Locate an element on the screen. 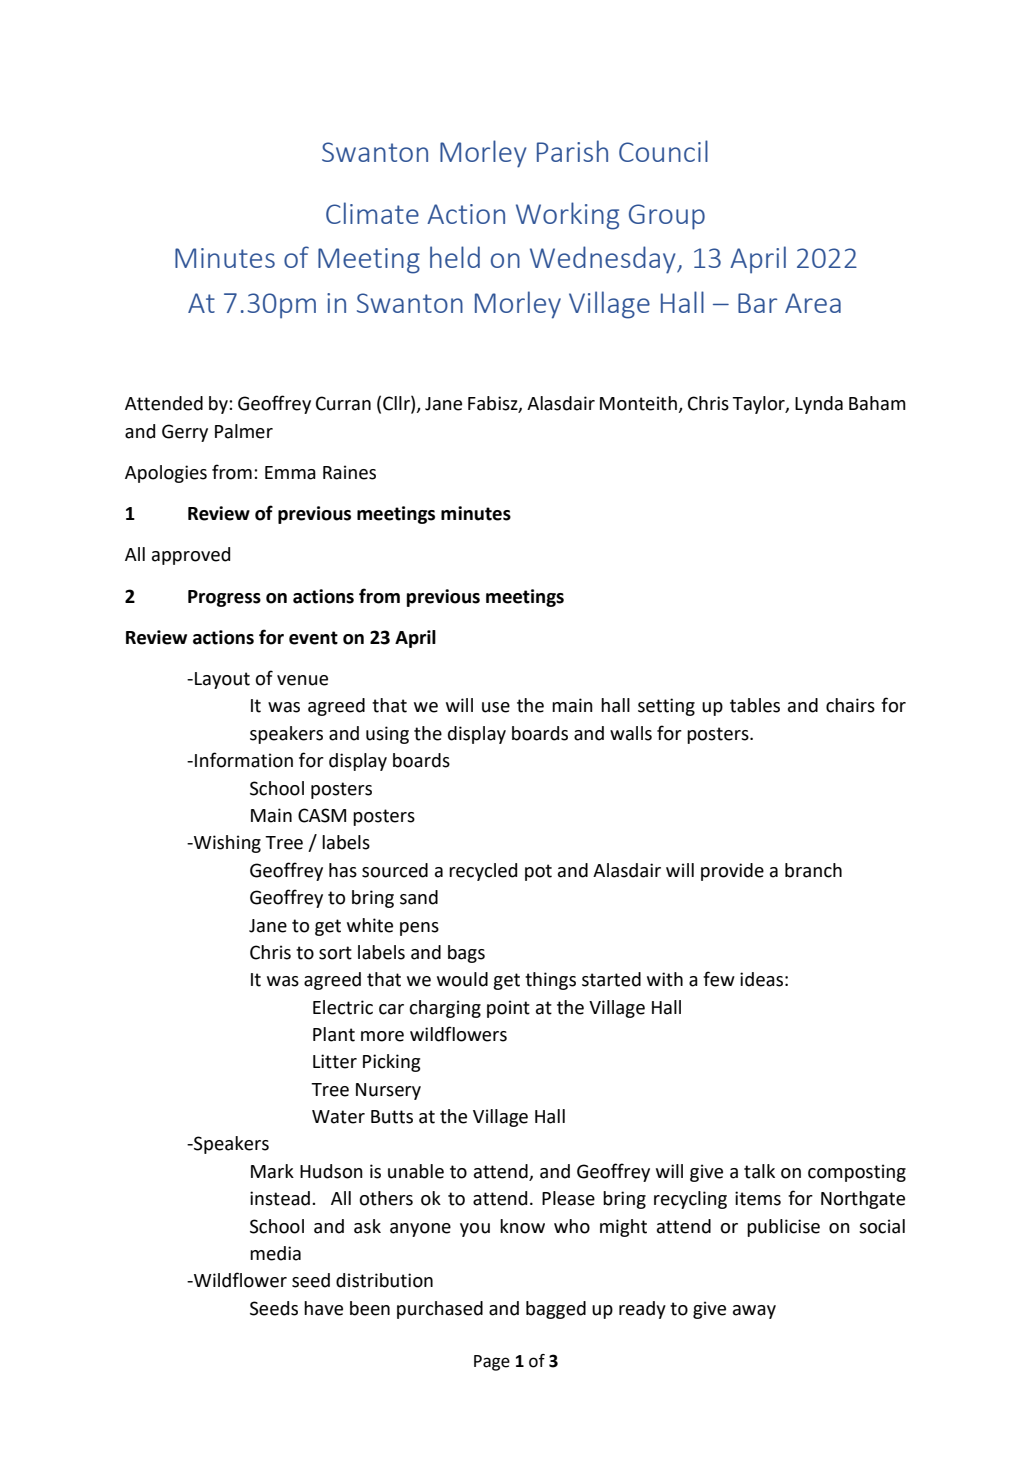 The image size is (1031, 1458). point is located at coordinates (508, 1009).
